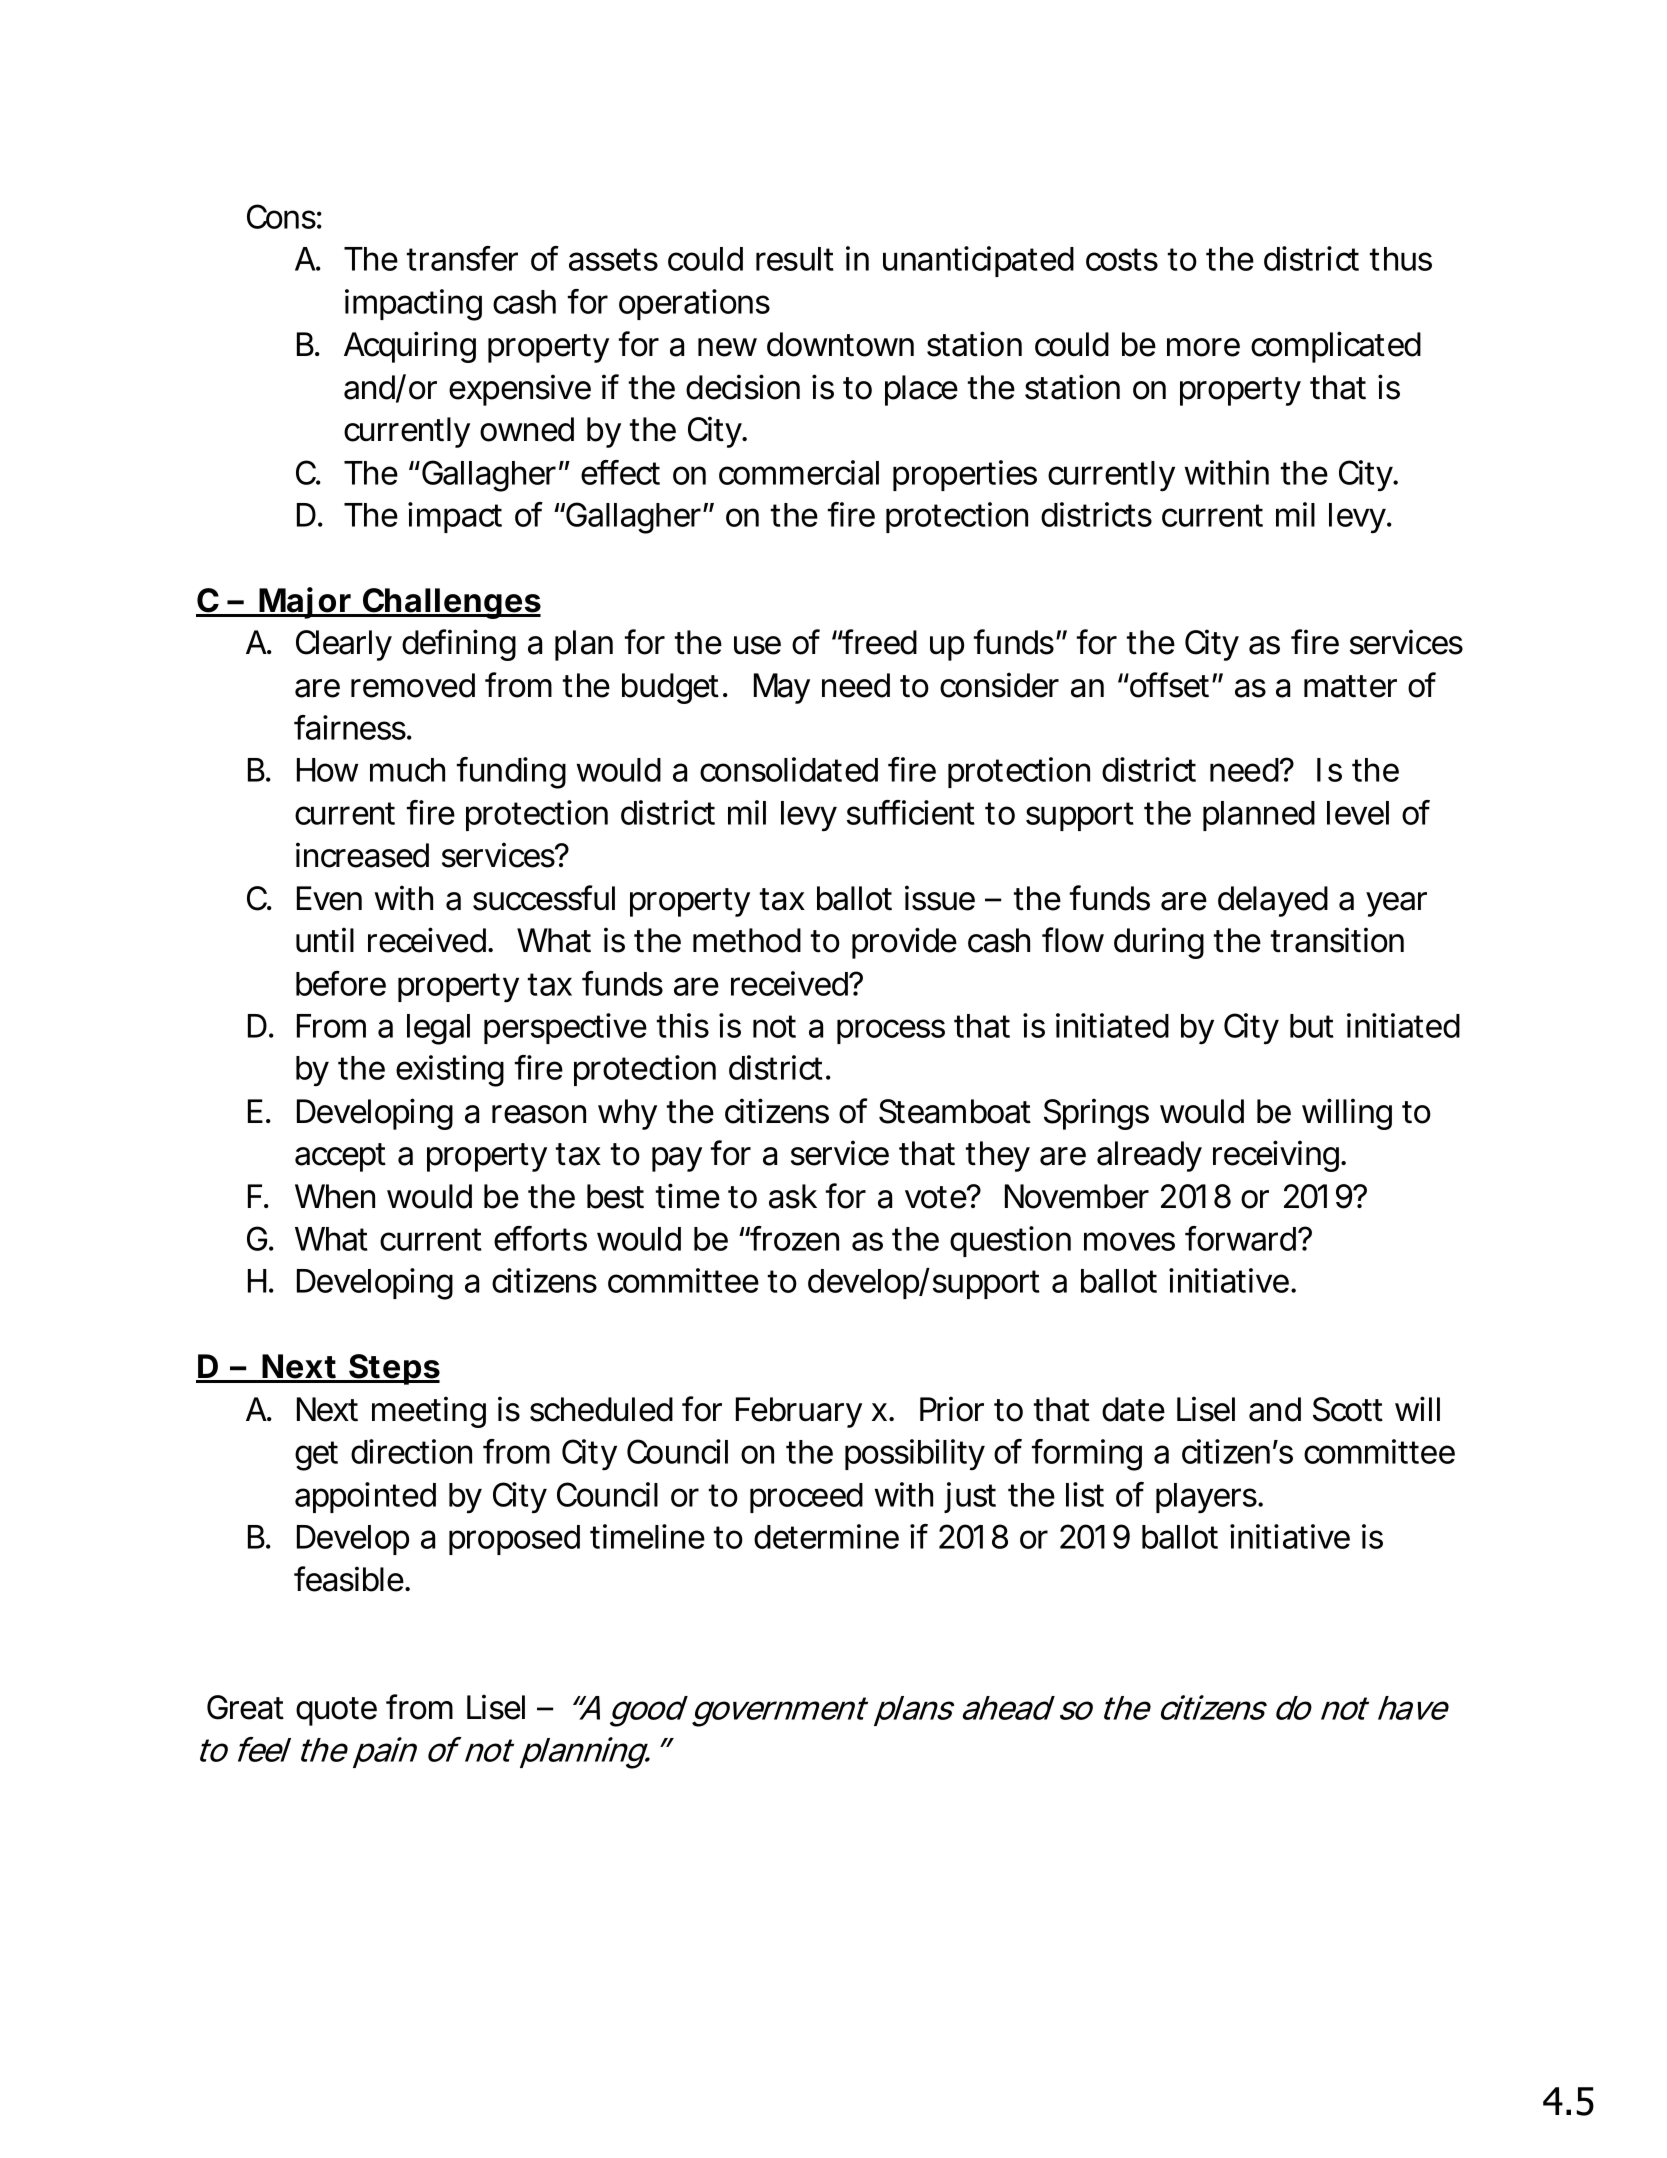  What do you see at coordinates (891, 1031) in the screenshot?
I see `process` at bounding box center [891, 1031].
